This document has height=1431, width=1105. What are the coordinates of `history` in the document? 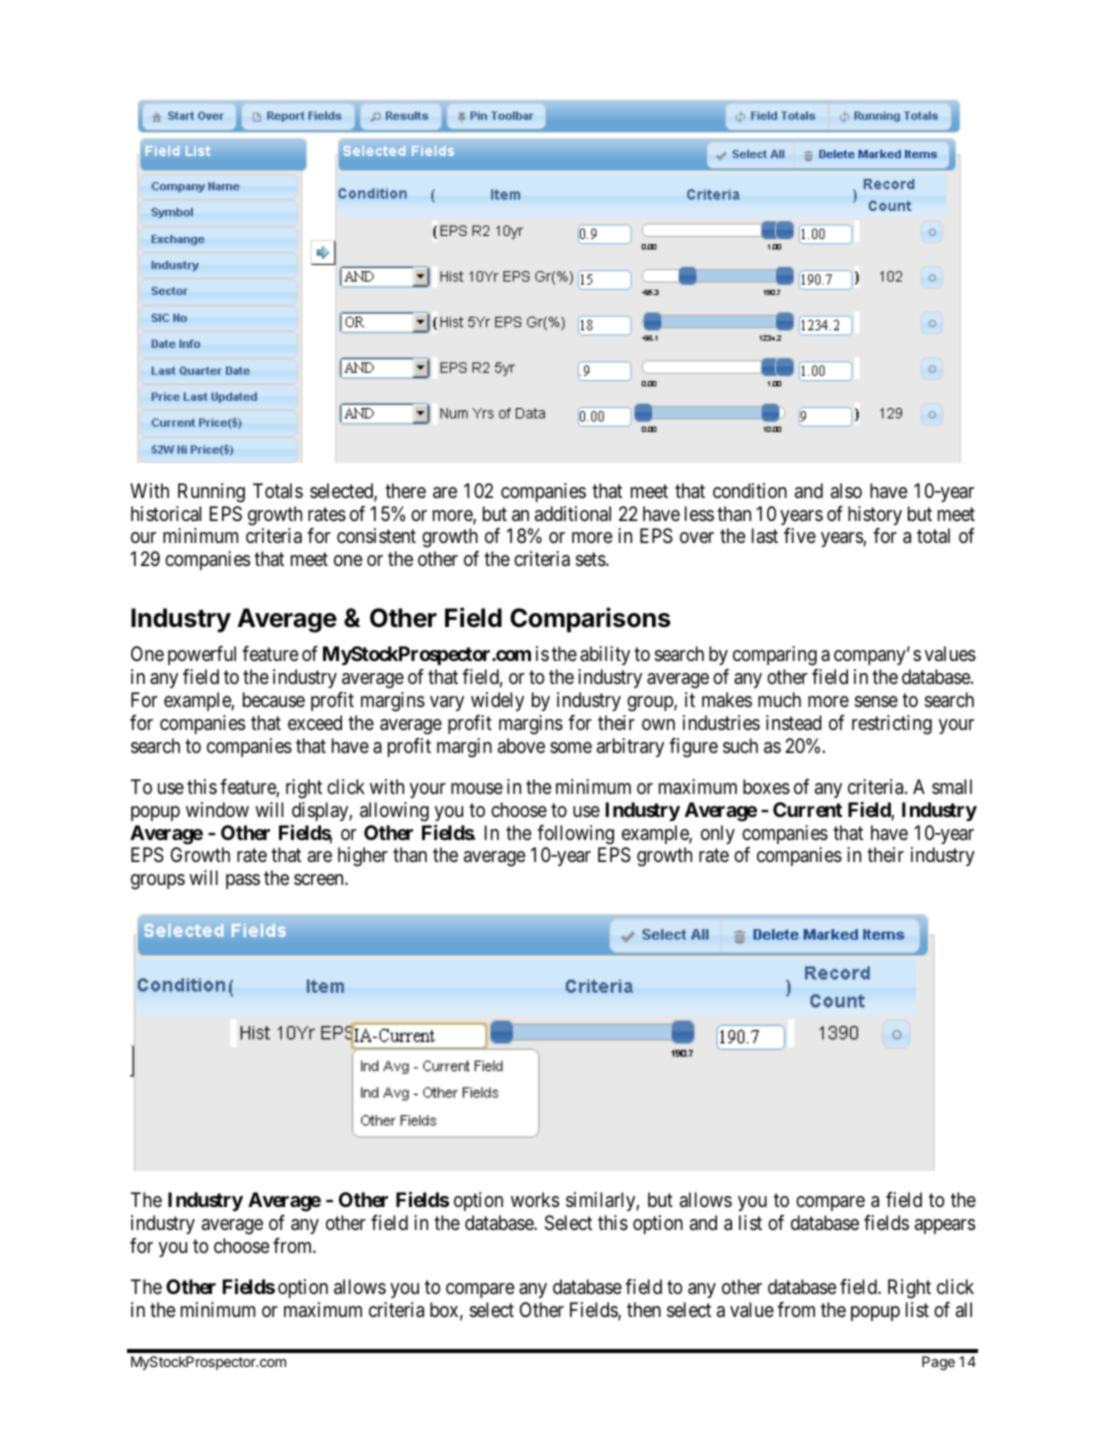 It's located at (875, 515).
